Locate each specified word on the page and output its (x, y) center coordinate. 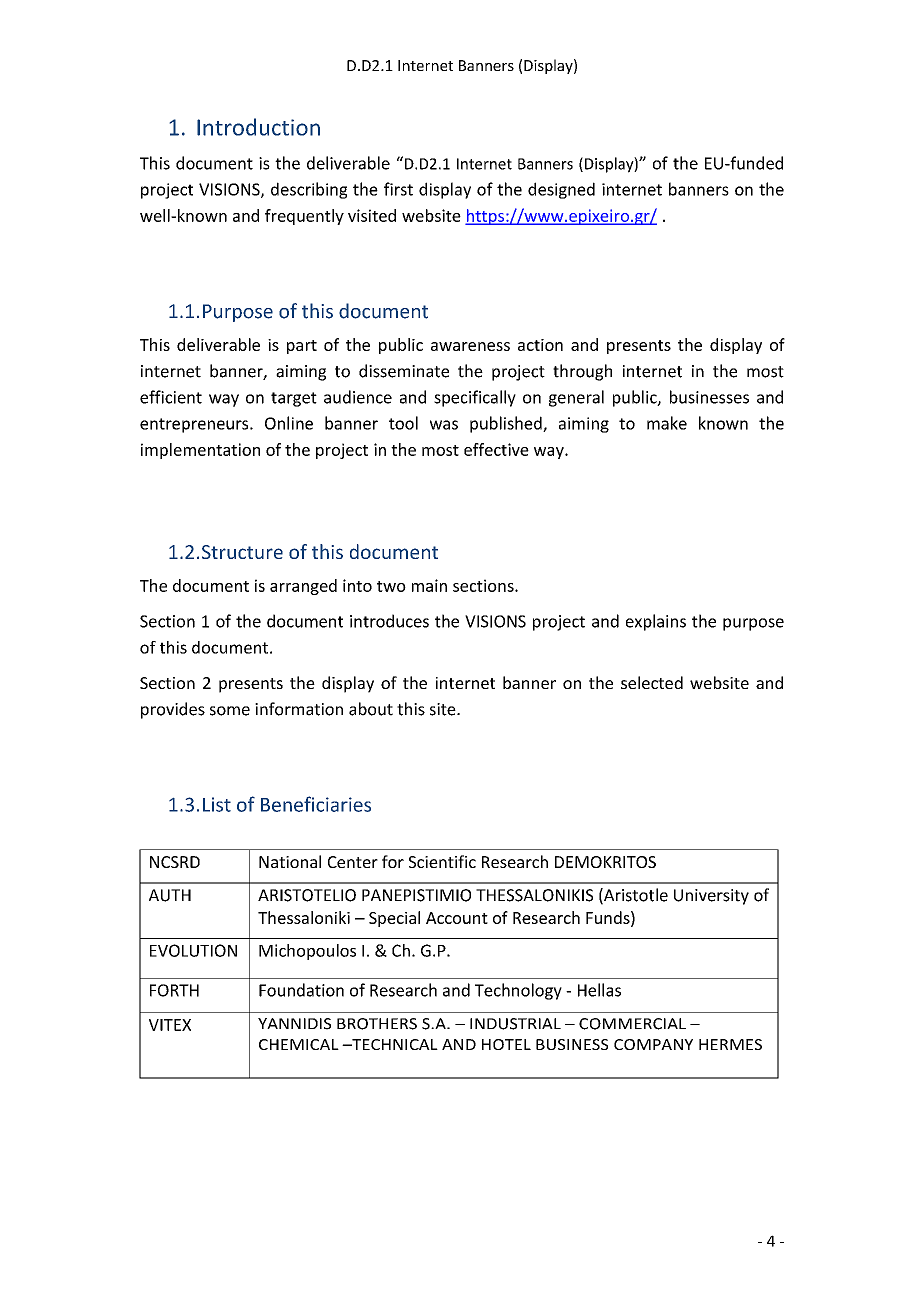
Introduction (258, 127)
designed (561, 190)
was (444, 425)
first (398, 189)
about (371, 709)
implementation (200, 451)
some (230, 711)
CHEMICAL (299, 1044)
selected (652, 682)
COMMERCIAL (632, 1024)
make (667, 423)
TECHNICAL (394, 1044)
